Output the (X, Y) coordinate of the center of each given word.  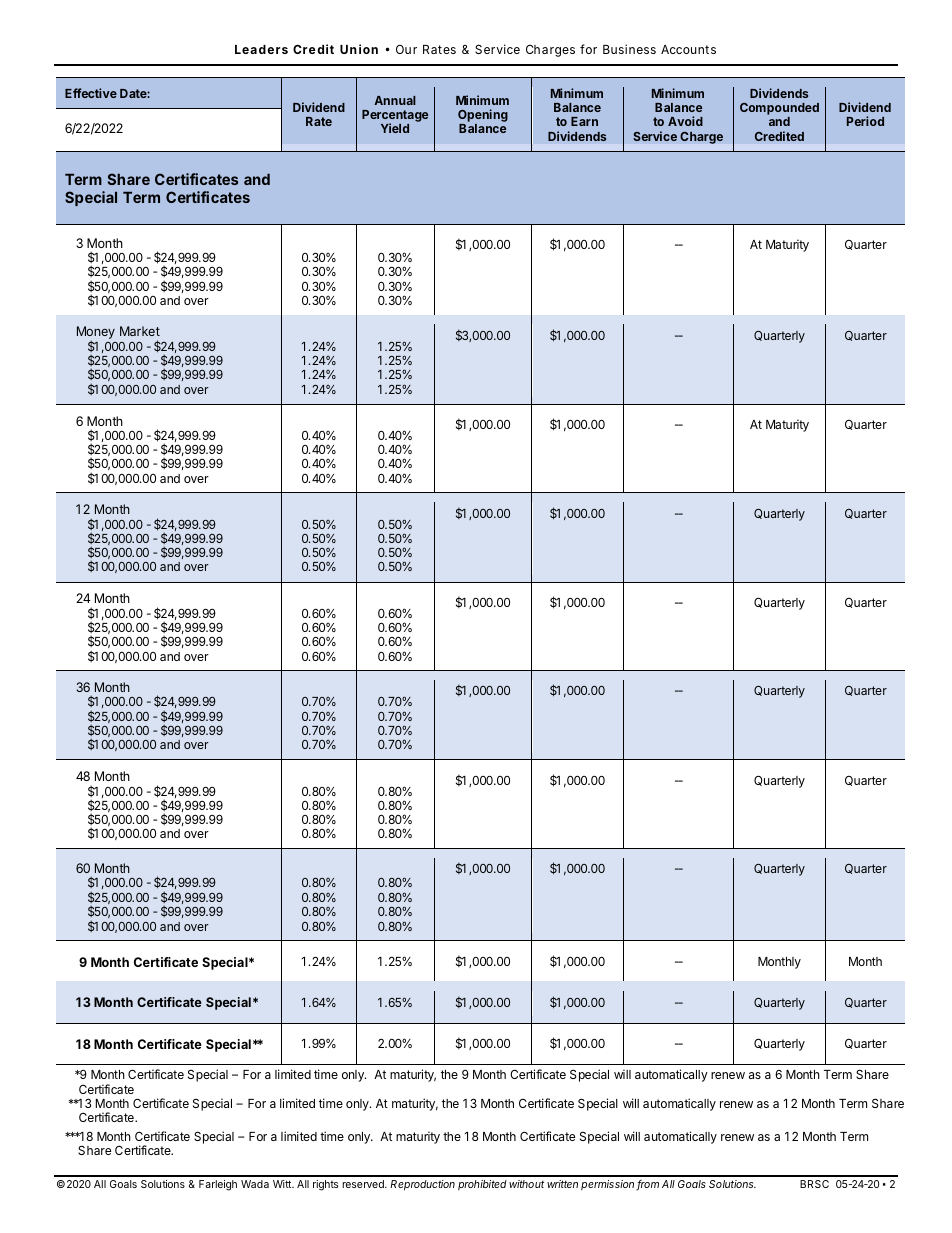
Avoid (685, 121)
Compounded (779, 110)
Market (140, 331)
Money (96, 334)
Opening (483, 117)
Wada (255, 1184)
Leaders (261, 49)
